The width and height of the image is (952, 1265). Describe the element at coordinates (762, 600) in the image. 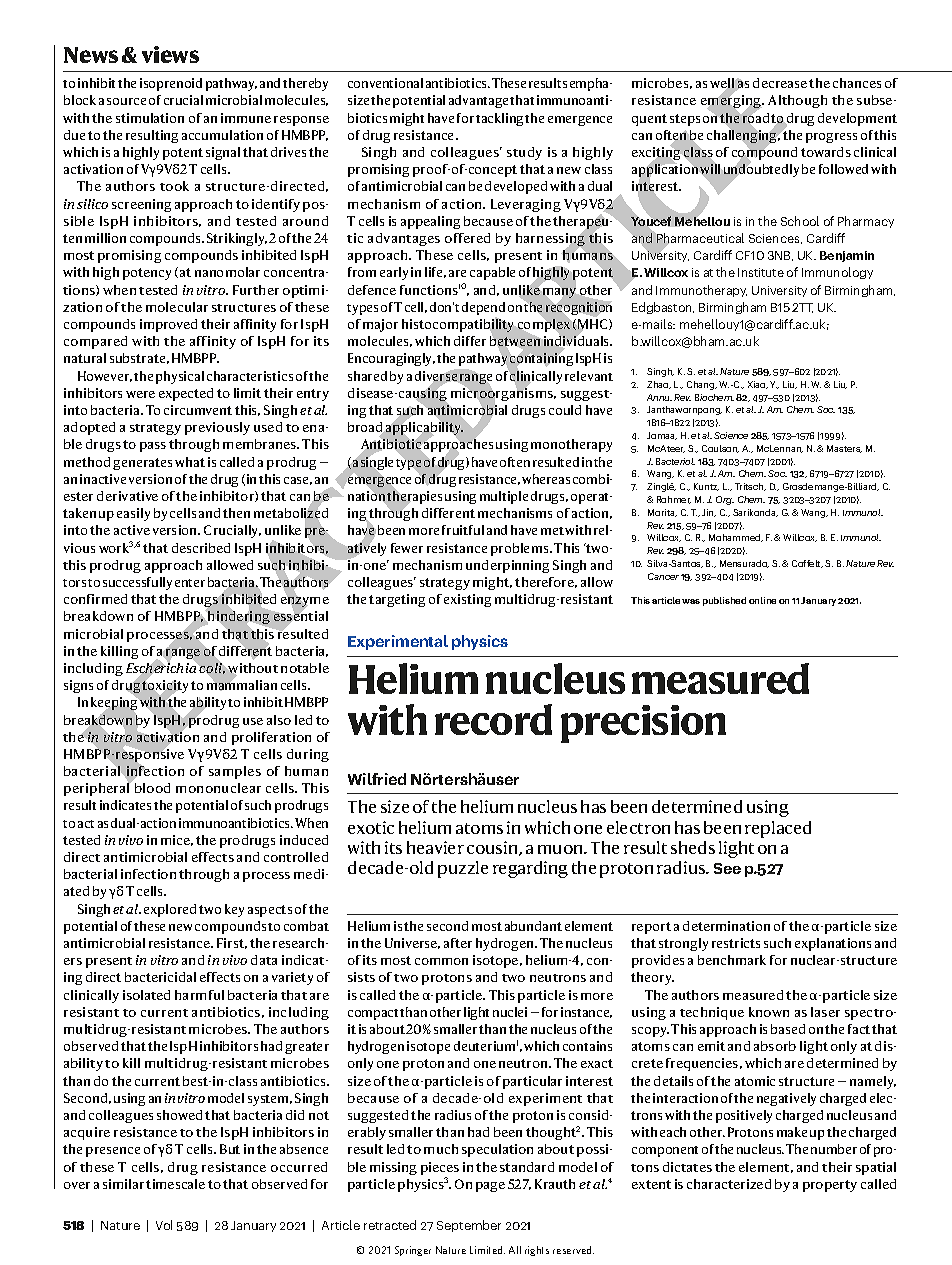

I see `online` at that location.
